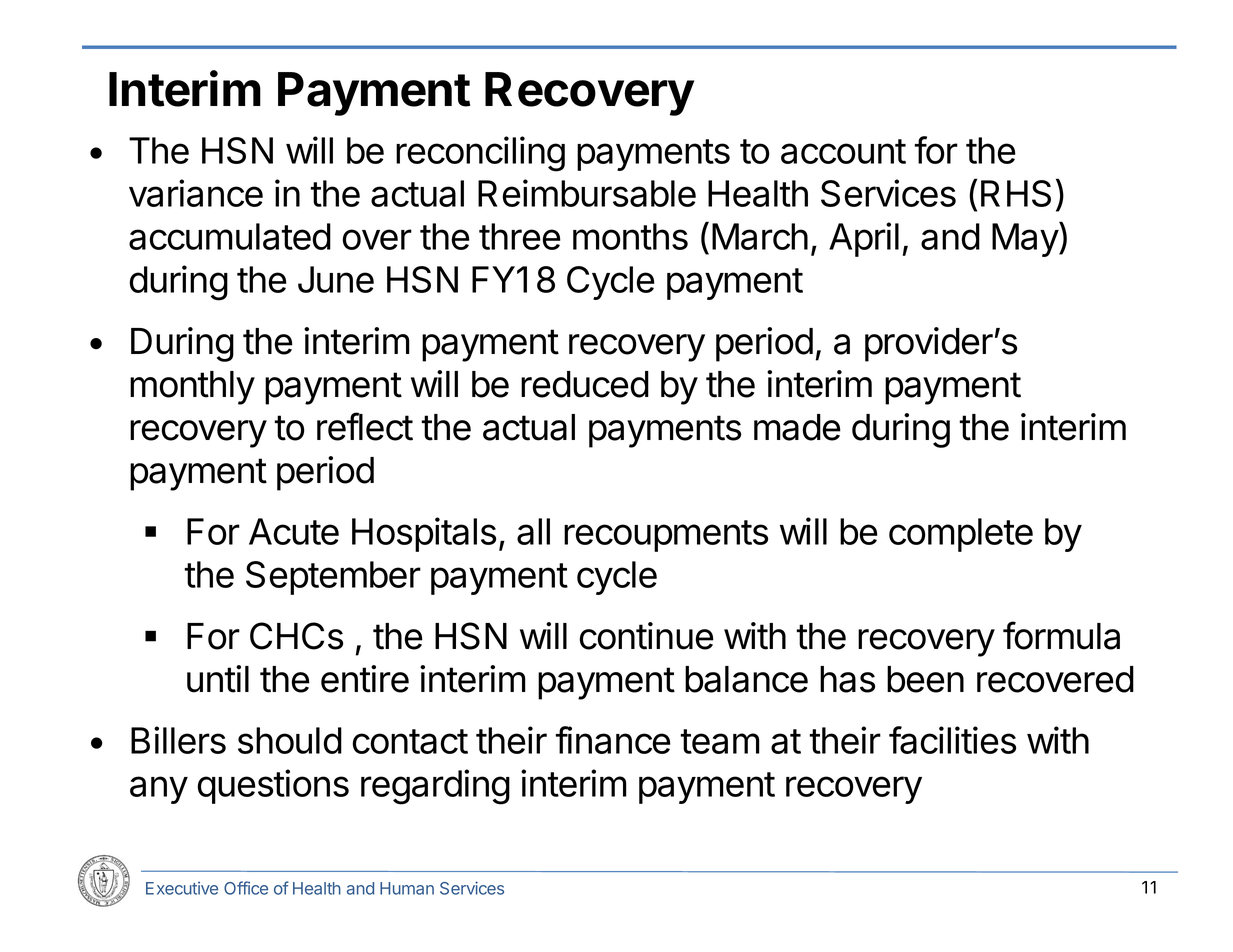 The width and height of the page is (1233, 952). I want to click on Acute, so click(294, 531).
